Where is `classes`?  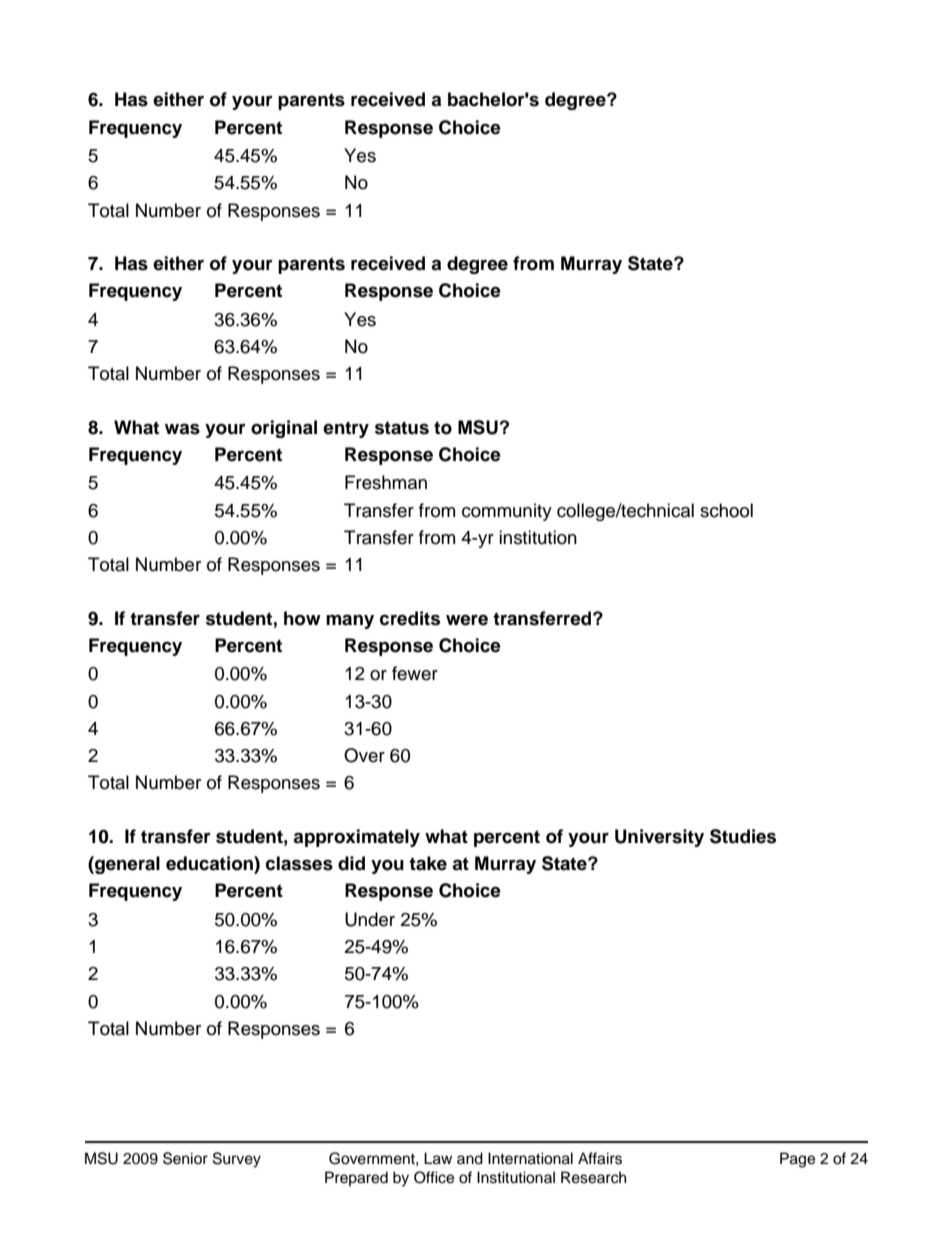
classes is located at coordinates (299, 863).
